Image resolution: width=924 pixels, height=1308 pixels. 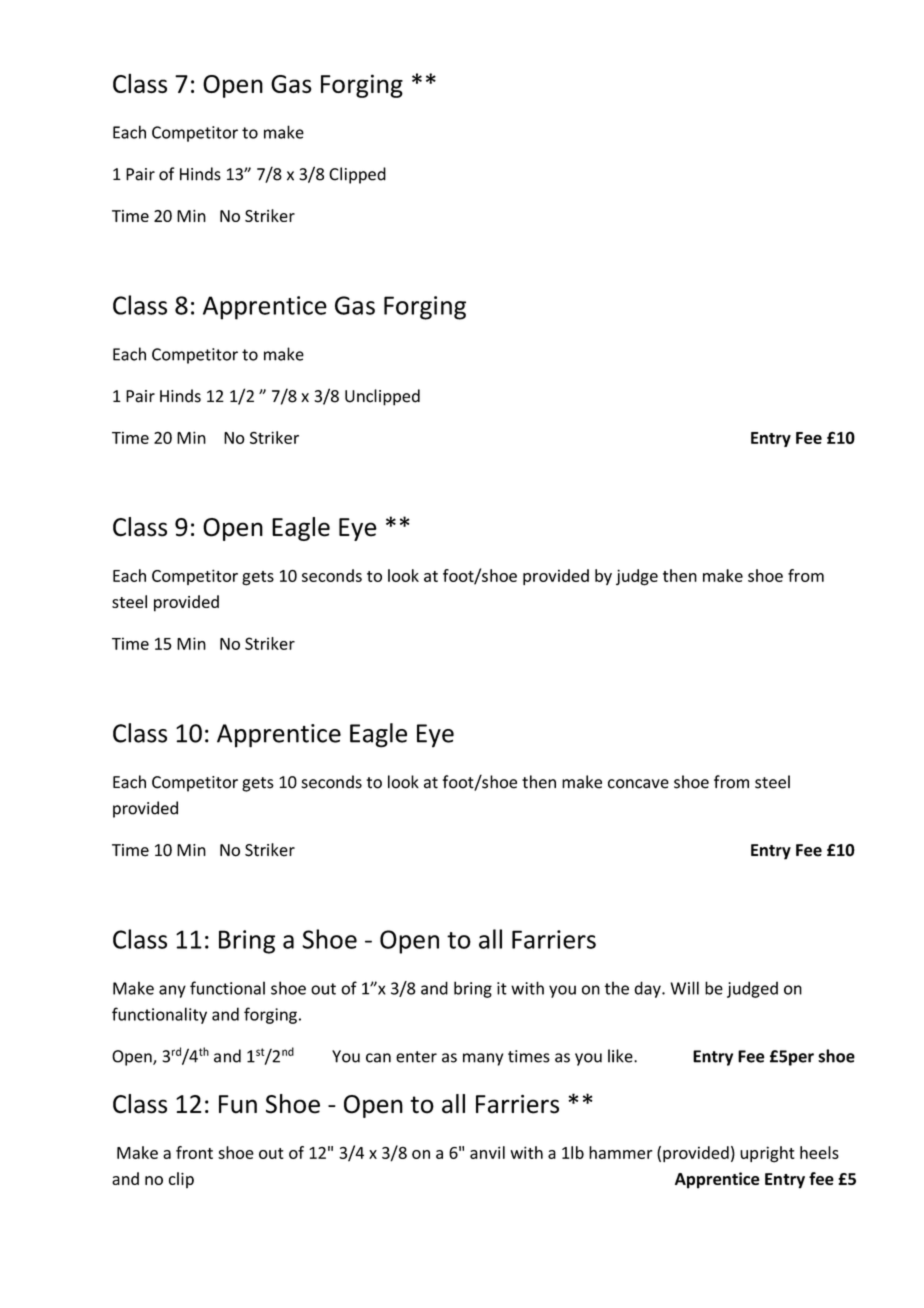 I want to click on upright, so click(x=767, y=1154).
